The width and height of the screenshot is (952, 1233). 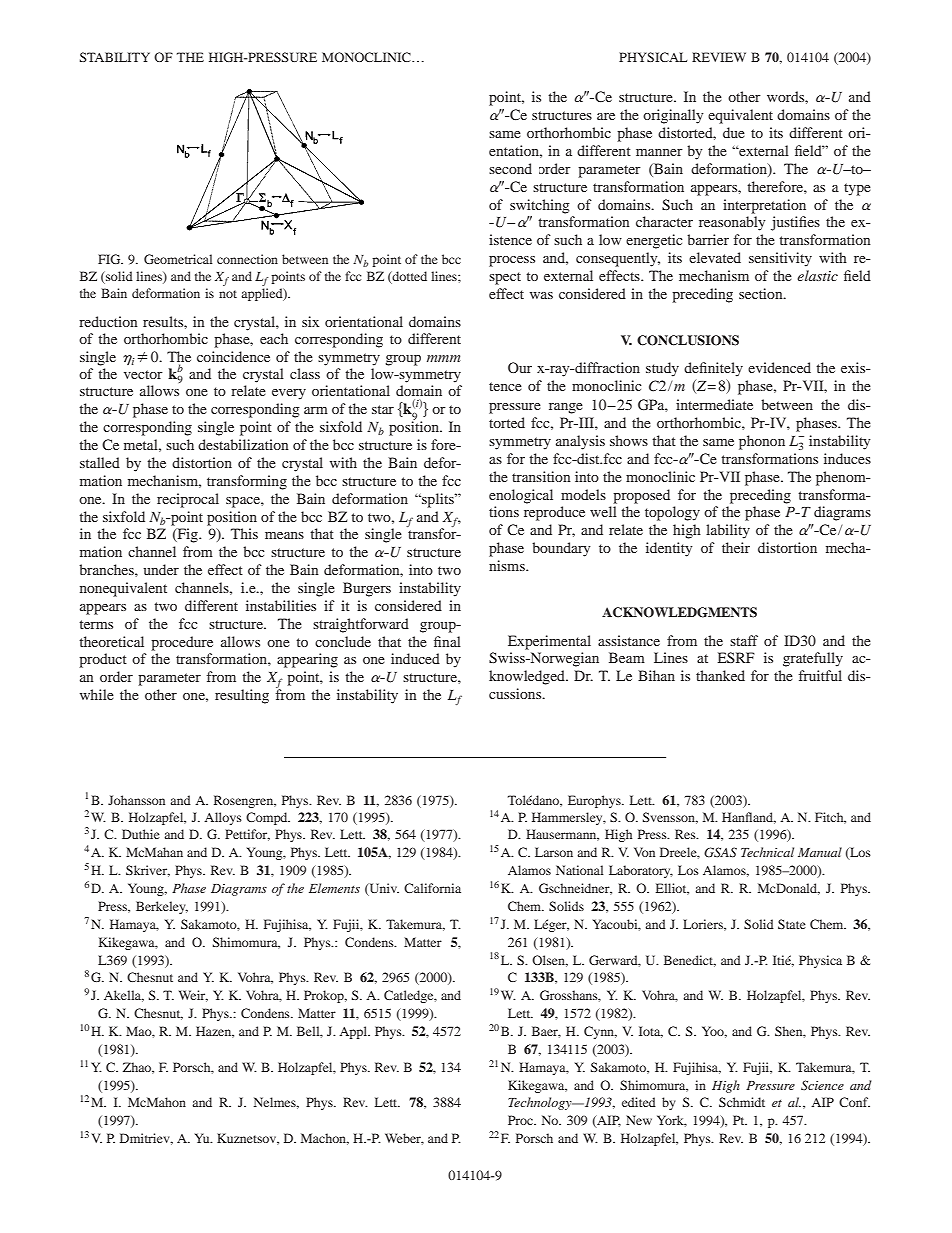 What do you see at coordinates (223, 818) in the screenshot?
I see `Alloys` at bounding box center [223, 818].
